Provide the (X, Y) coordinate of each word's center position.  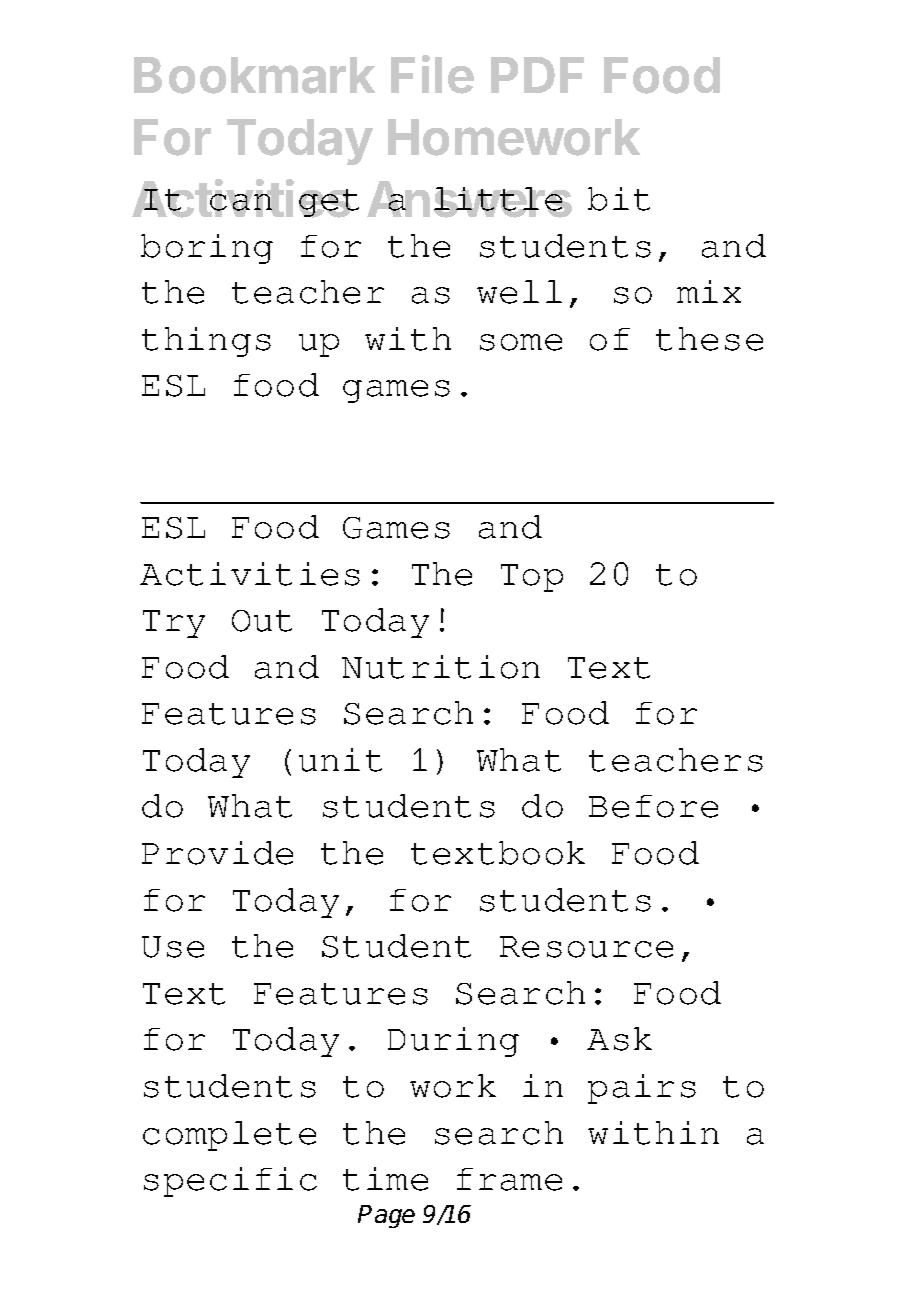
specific (230, 1182)
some (521, 342)
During (453, 1042)
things (206, 342)
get (329, 203)
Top (532, 578)
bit (619, 199)
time (385, 1179)
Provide (217, 853)
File (432, 74)
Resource (586, 947)
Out (262, 621)
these (709, 339)
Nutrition (441, 667)
